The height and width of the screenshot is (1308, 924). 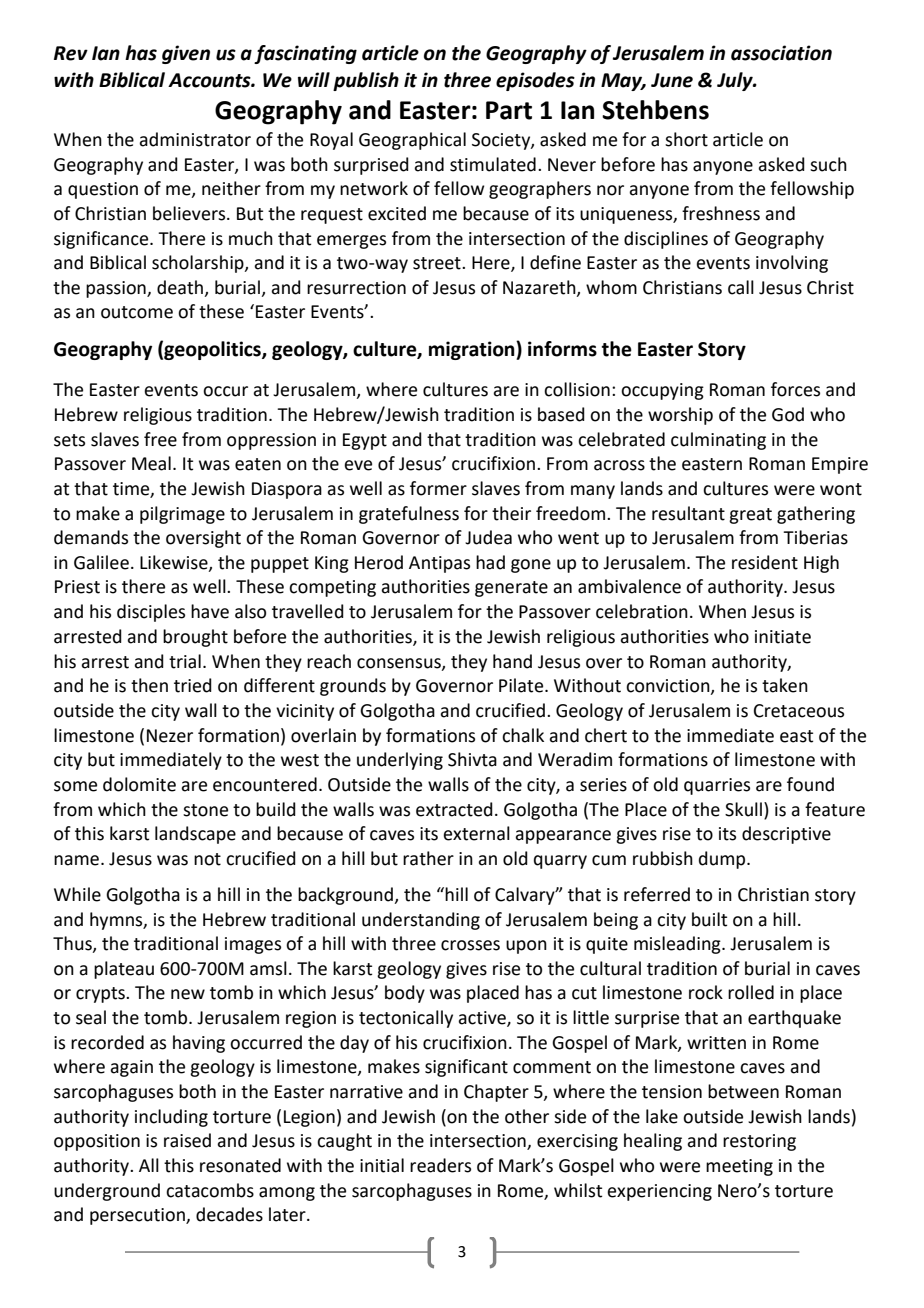 I want to click on association, so click(x=781, y=53).
